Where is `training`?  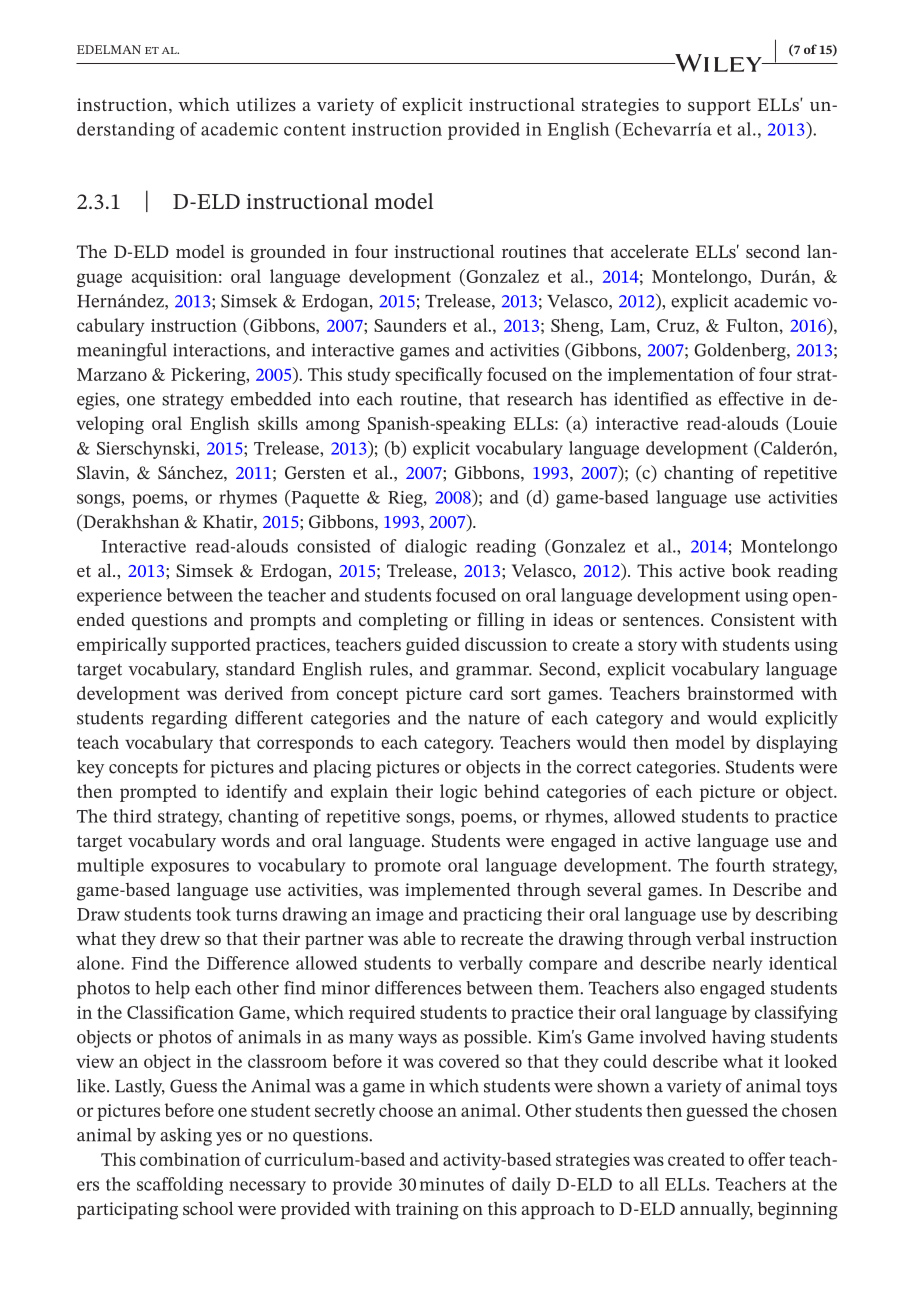
training is located at coordinates (427, 1211).
